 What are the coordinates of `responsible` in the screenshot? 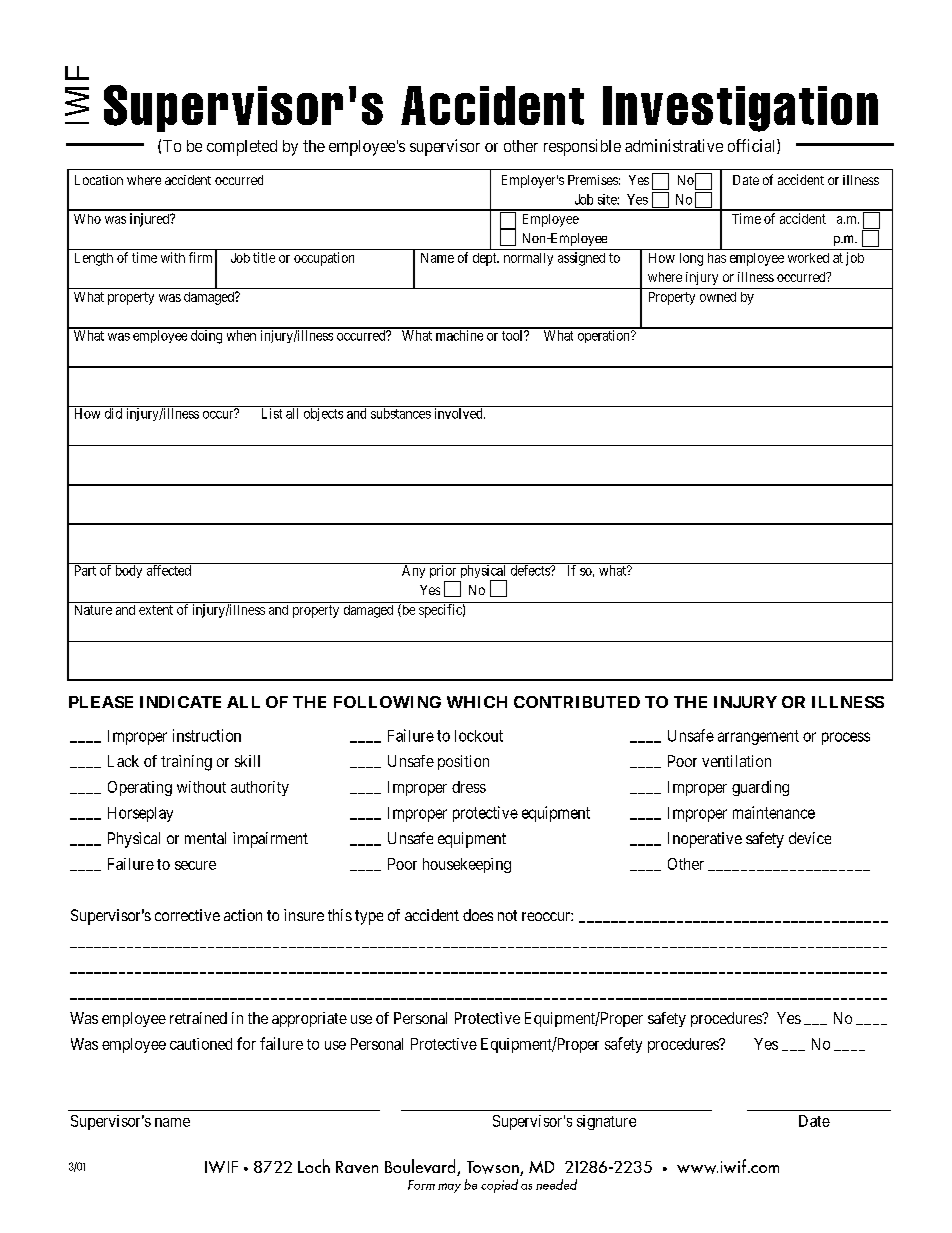 It's located at (582, 147).
